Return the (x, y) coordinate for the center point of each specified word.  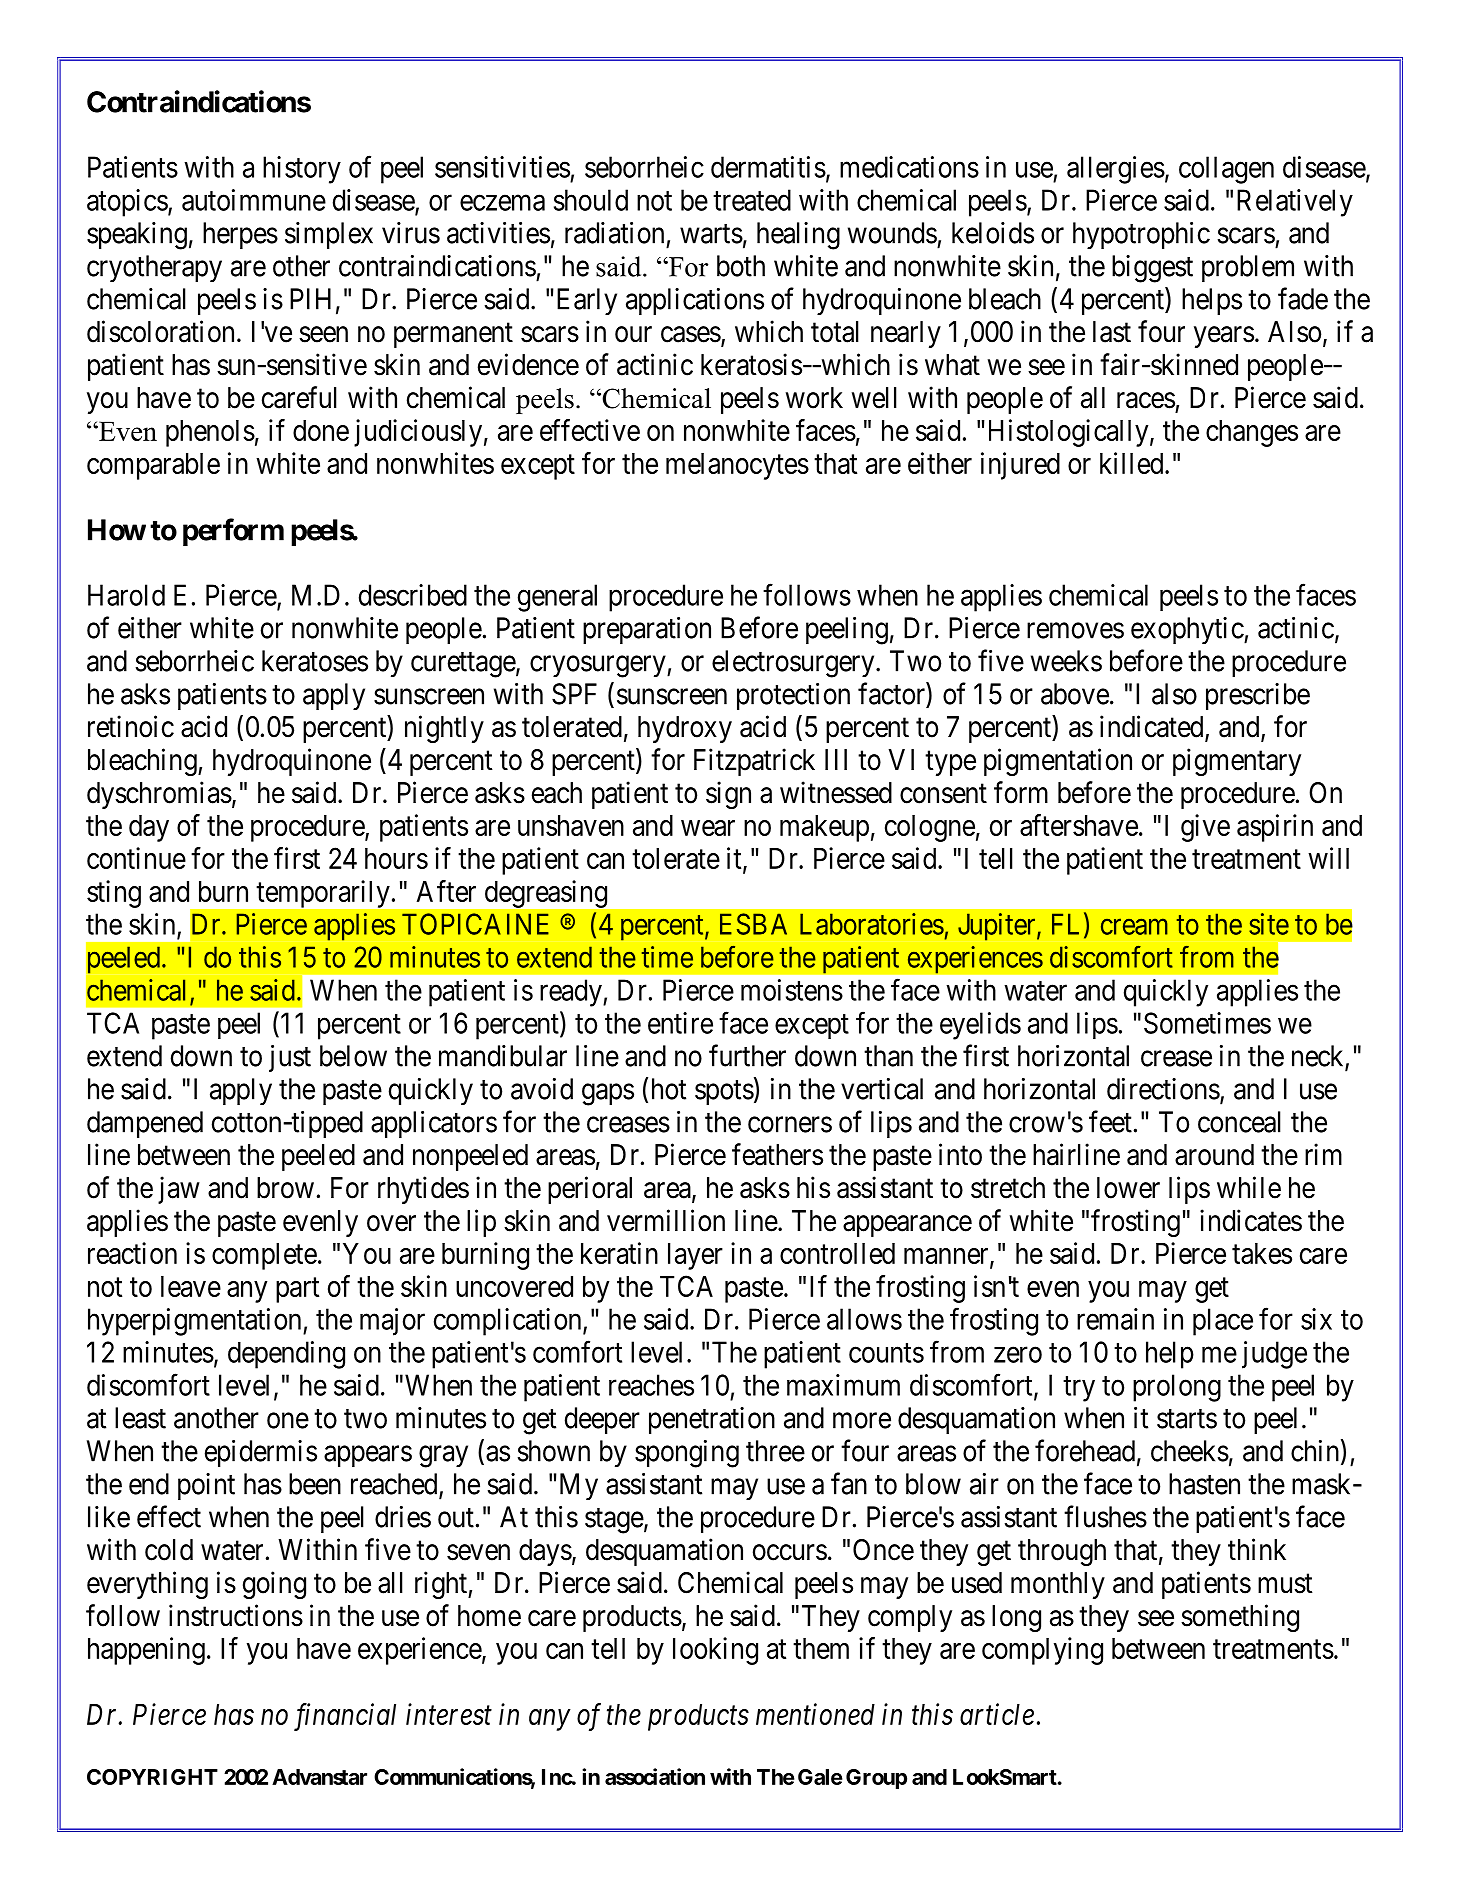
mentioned (815, 1714)
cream (1134, 927)
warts (711, 234)
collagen (1226, 170)
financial (345, 1717)
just (290, 1058)
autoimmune (254, 200)
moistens (792, 990)
